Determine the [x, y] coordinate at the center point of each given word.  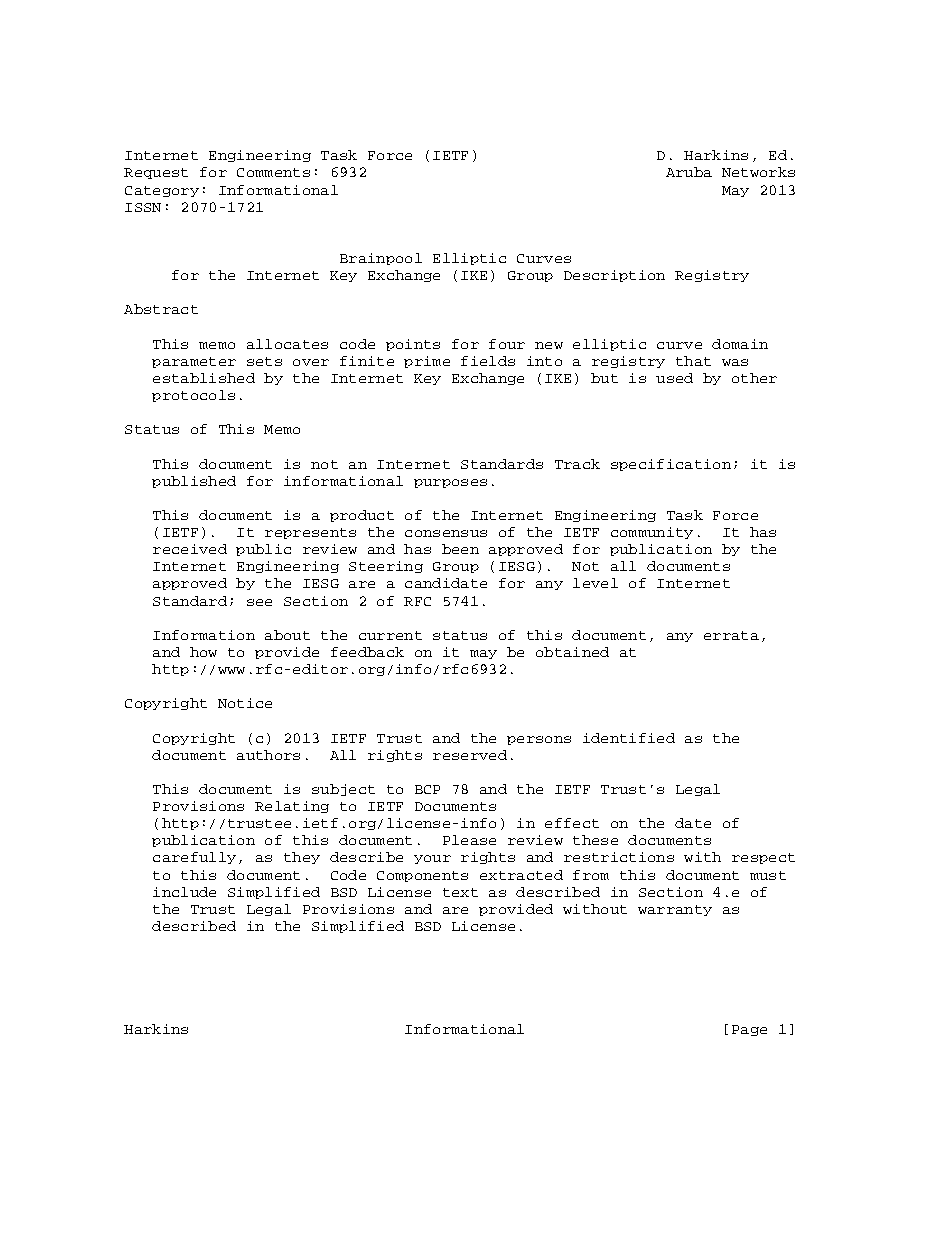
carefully [194, 858]
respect [763, 858]
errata [731, 635]
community [652, 533]
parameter [194, 362]
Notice [245, 703]
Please [469, 840]
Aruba [689, 172]
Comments [273, 172]
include [184, 892]
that [693, 361]
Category [162, 191]
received [190, 549]
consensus [446, 533]
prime [427, 362]
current [390, 635]
